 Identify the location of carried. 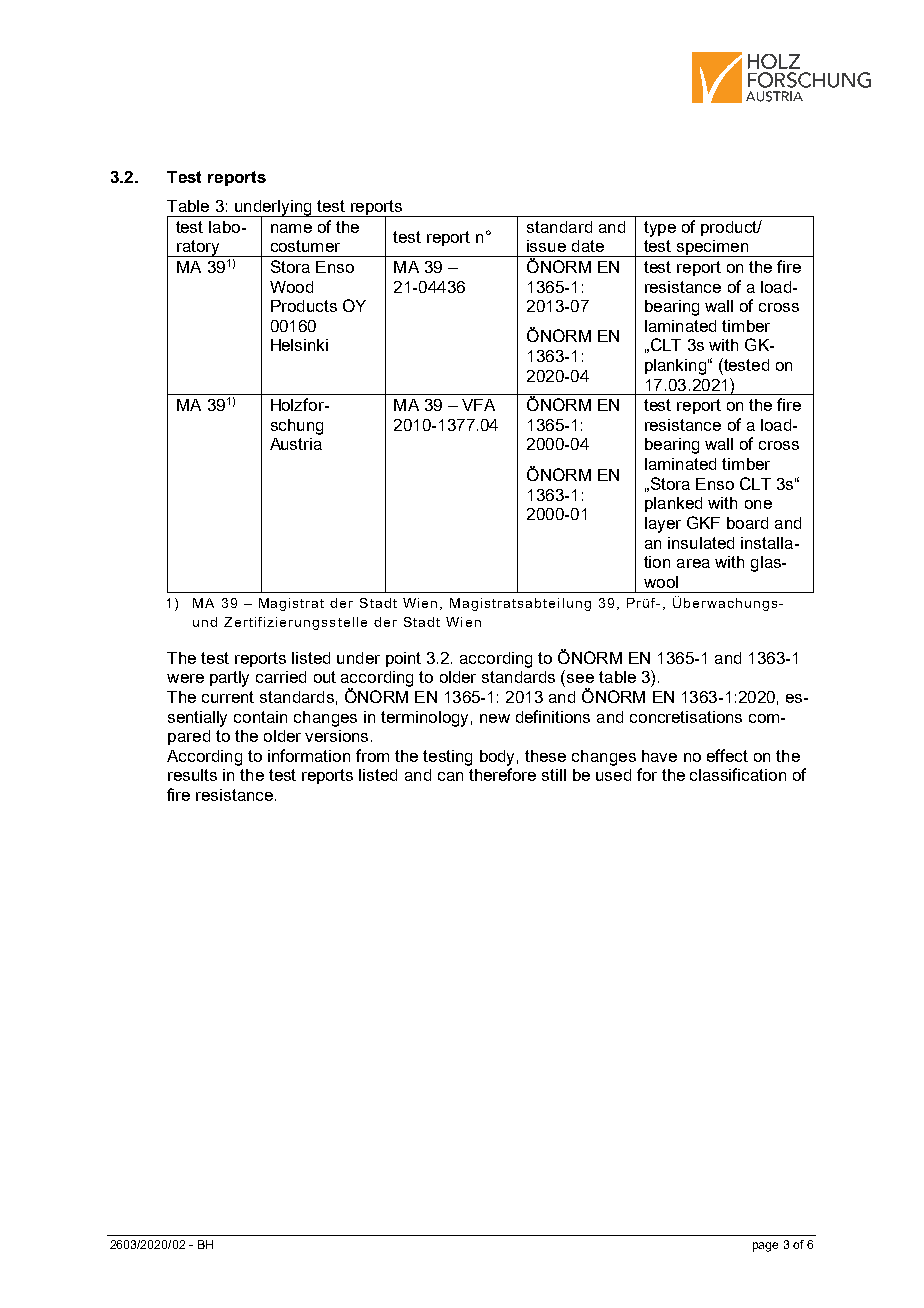
(281, 677).
